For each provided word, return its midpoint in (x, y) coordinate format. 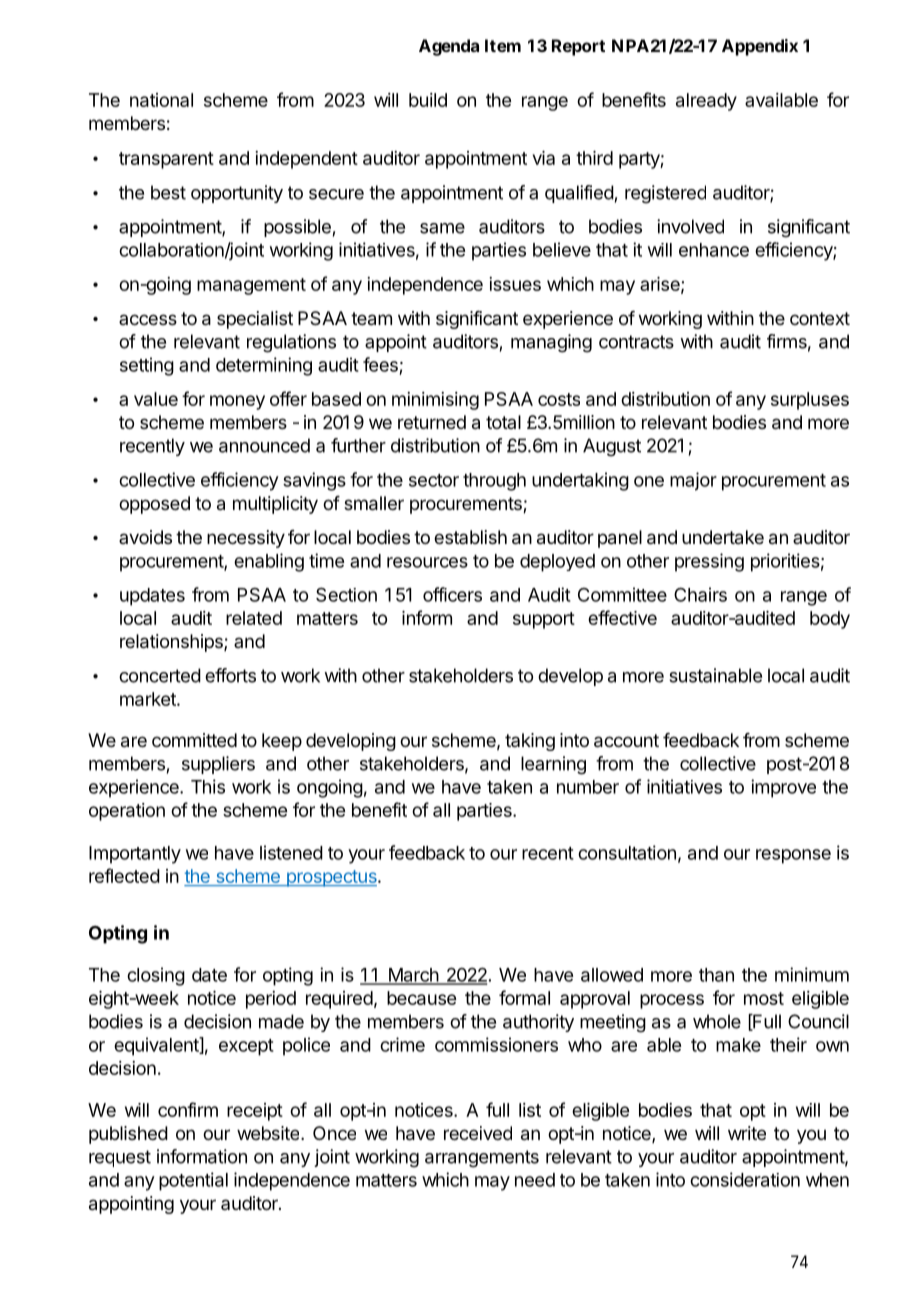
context (820, 318)
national (161, 100)
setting (147, 366)
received (478, 1133)
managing (551, 343)
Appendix (760, 47)
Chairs (700, 594)
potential (193, 1181)
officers (452, 594)
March (413, 976)
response (793, 856)
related (254, 618)
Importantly (135, 855)
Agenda (449, 47)
